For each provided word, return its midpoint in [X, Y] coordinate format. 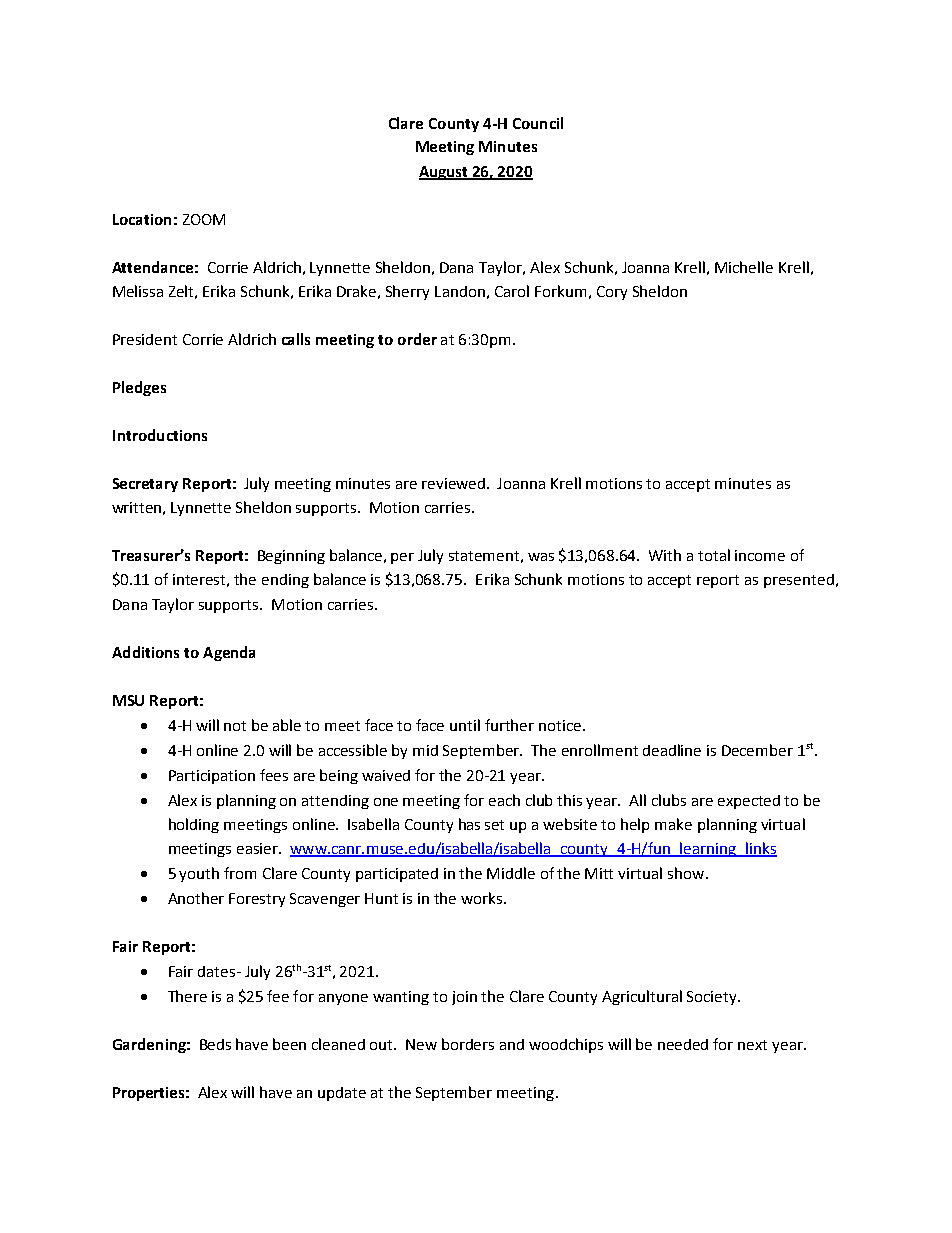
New [421, 1044]
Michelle [744, 267]
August [445, 173]
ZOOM [204, 219]
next [752, 1045]
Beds [215, 1044]
